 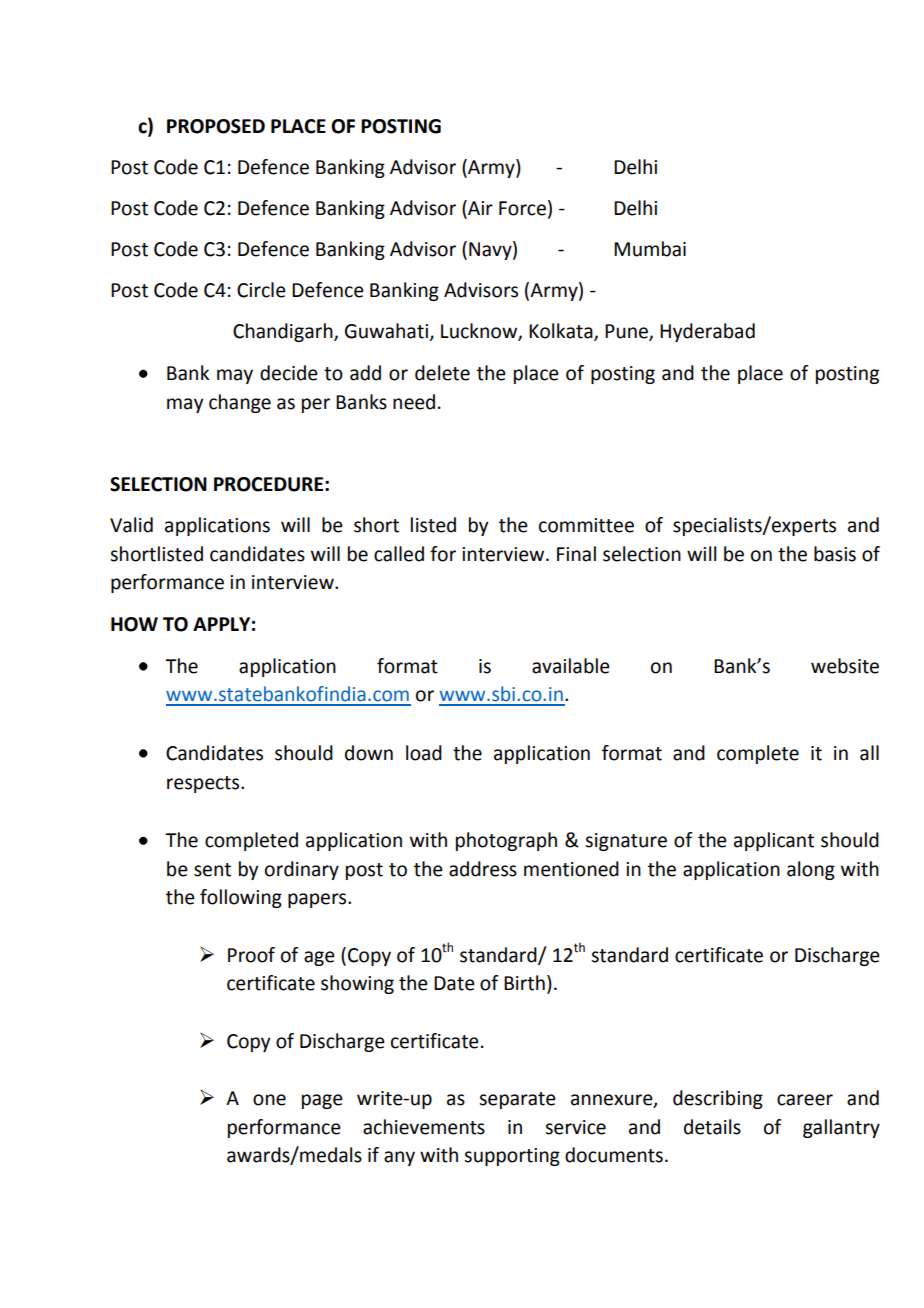 I want to click on website, so click(x=845, y=666).
